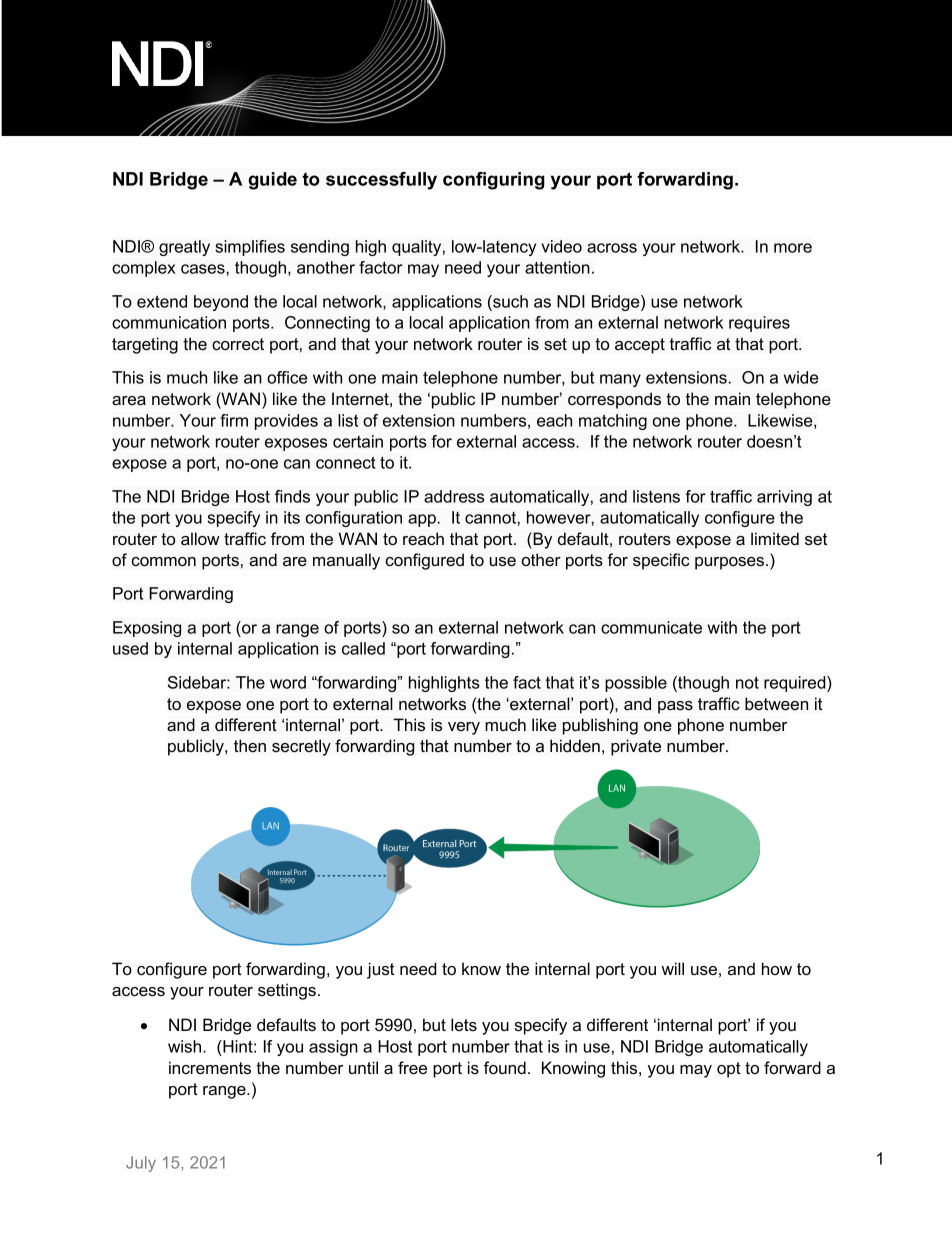 Image resolution: width=952 pixels, height=1233 pixels. Describe the element at coordinates (494, 181) in the image. I see `configuring` at that location.
